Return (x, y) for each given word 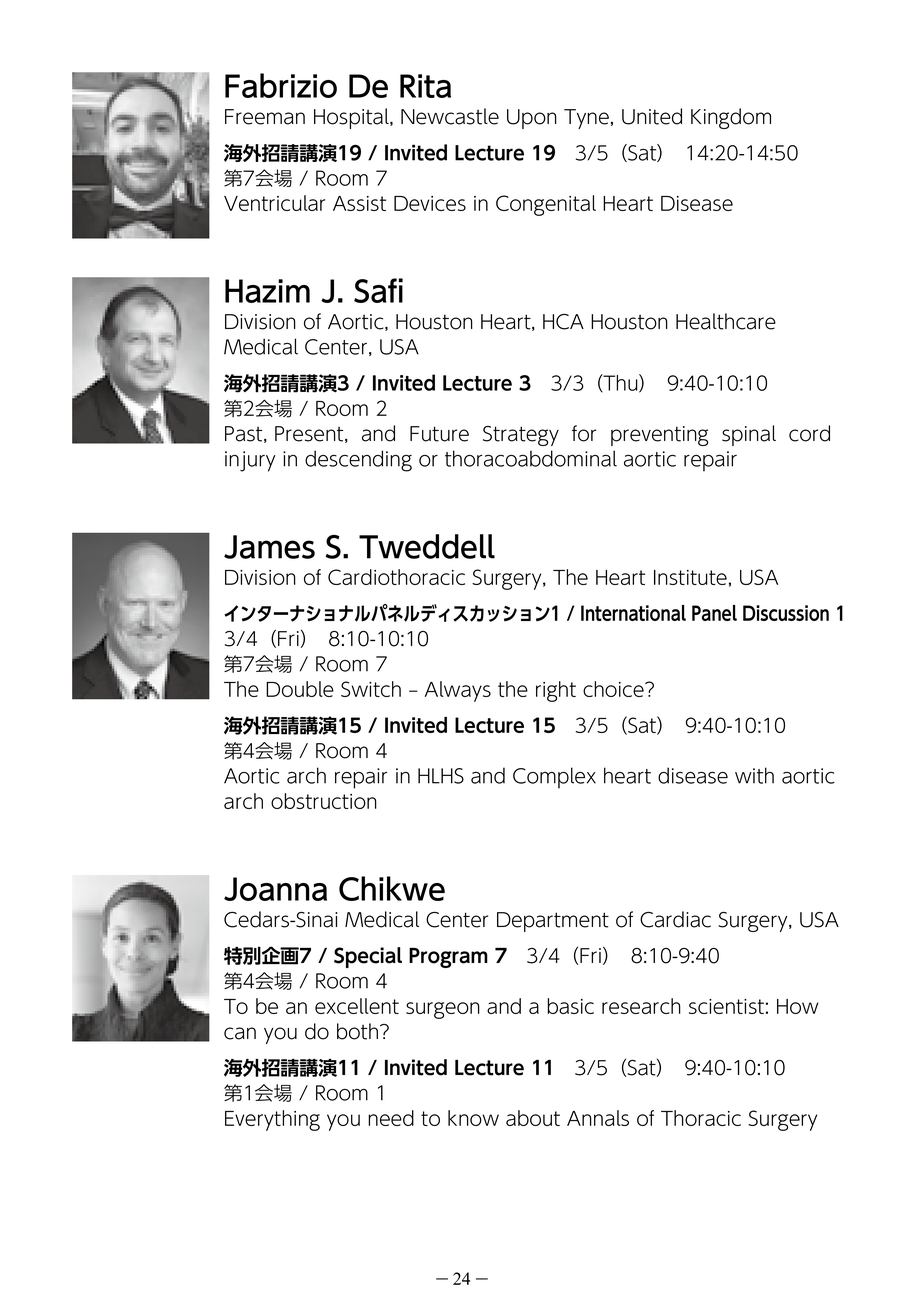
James (269, 547)
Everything (272, 1120)
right (556, 691)
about (533, 1118)
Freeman (265, 117)
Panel (714, 613)
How (797, 1006)
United (652, 116)
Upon (532, 119)
